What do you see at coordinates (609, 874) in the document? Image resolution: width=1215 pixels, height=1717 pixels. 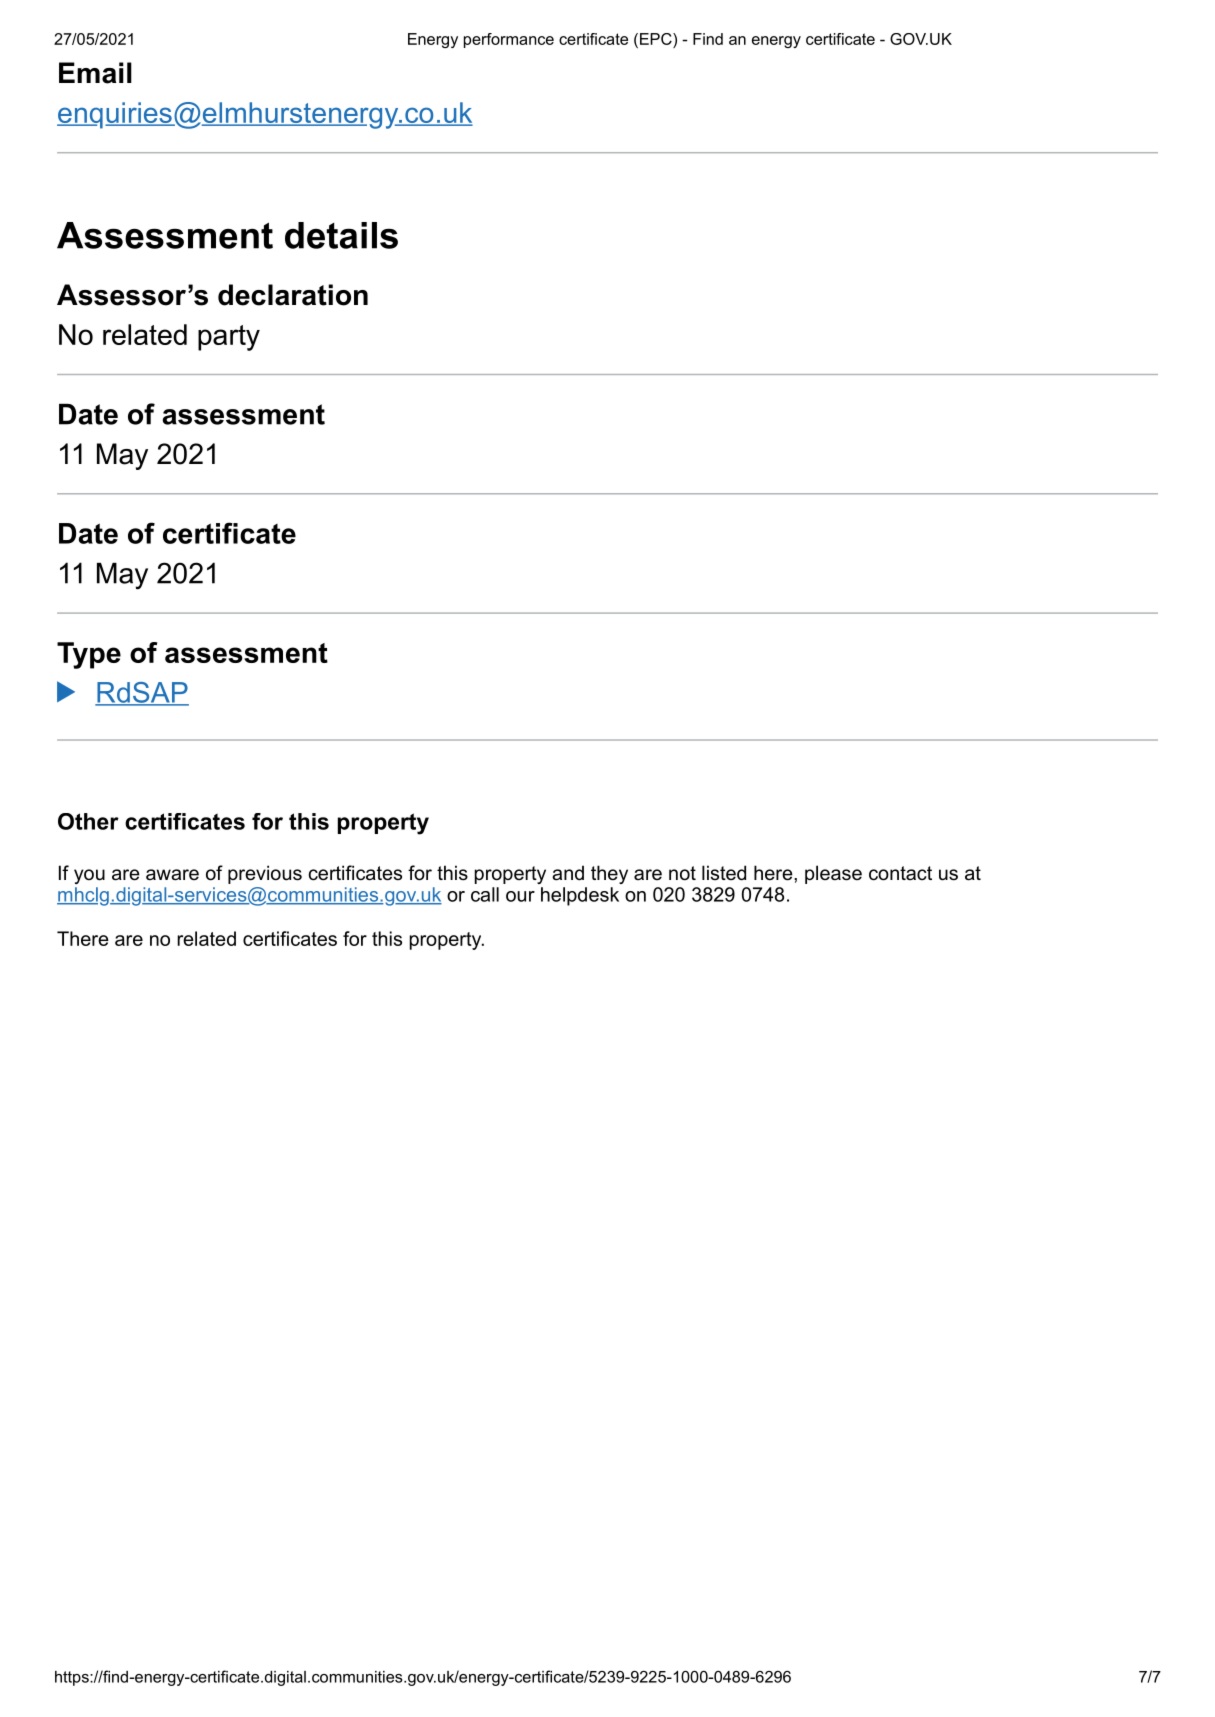 I see `they` at bounding box center [609, 874].
